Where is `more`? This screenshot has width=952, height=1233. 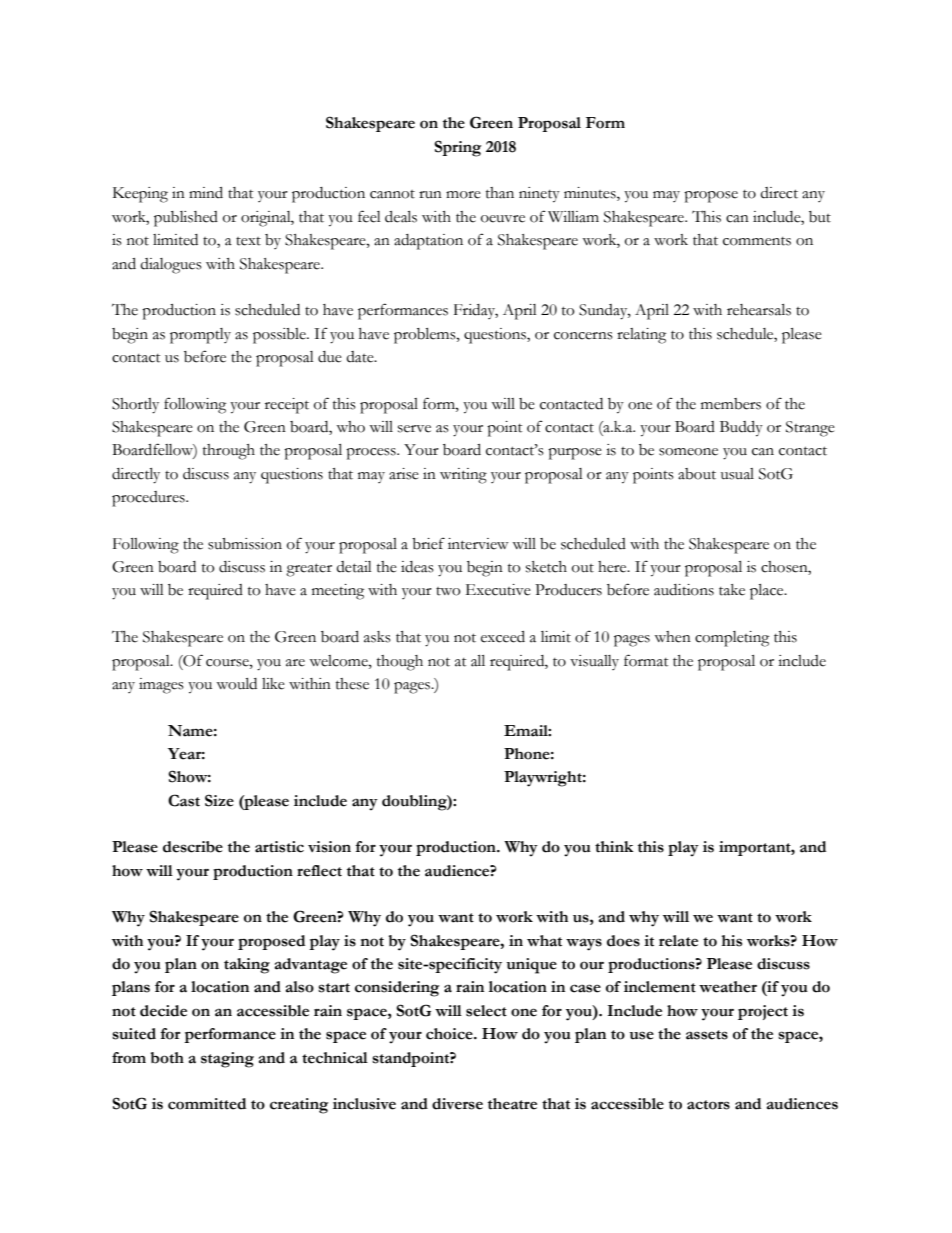 more is located at coordinates (463, 195).
